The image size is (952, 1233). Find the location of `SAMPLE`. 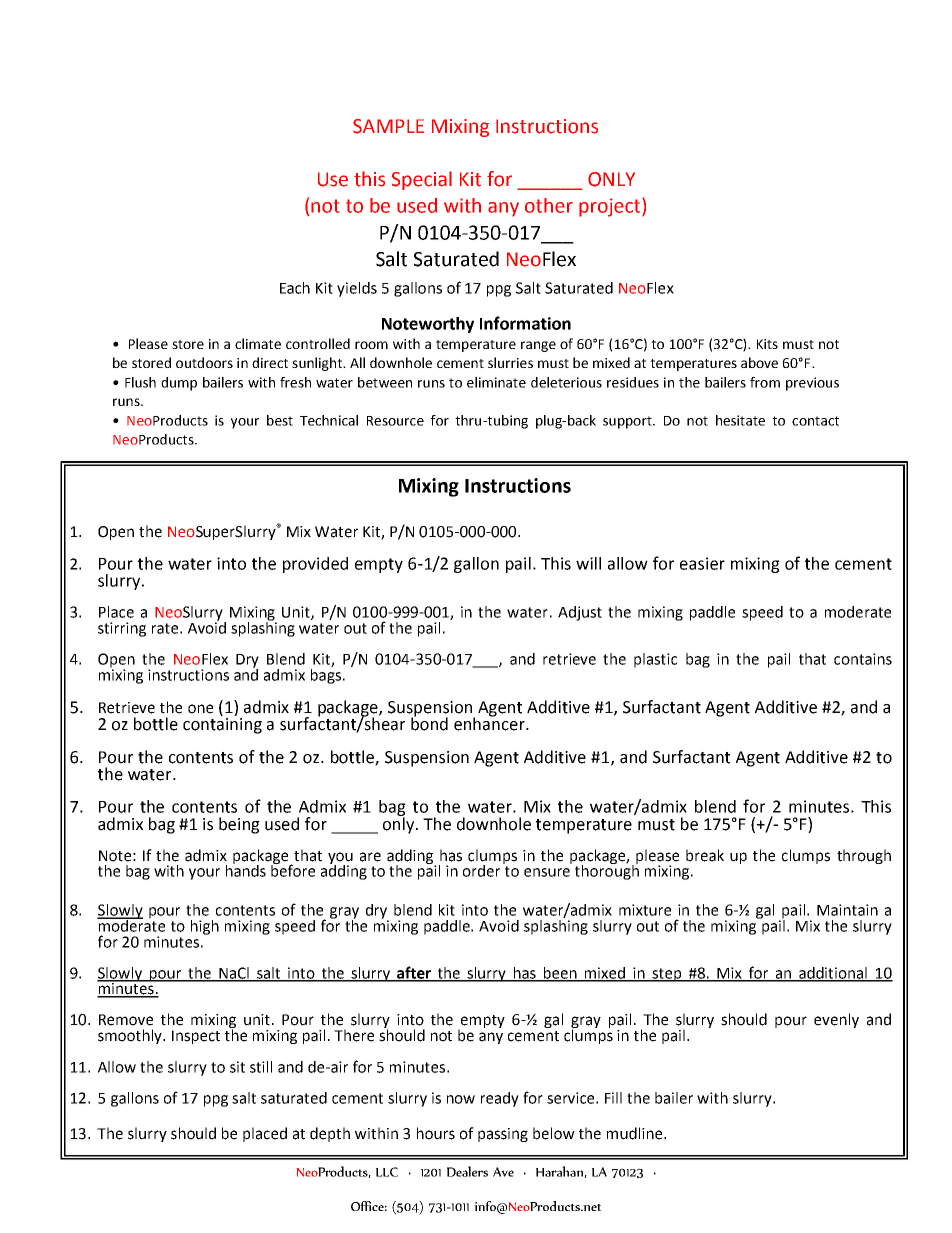

SAMPLE is located at coordinates (388, 126).
